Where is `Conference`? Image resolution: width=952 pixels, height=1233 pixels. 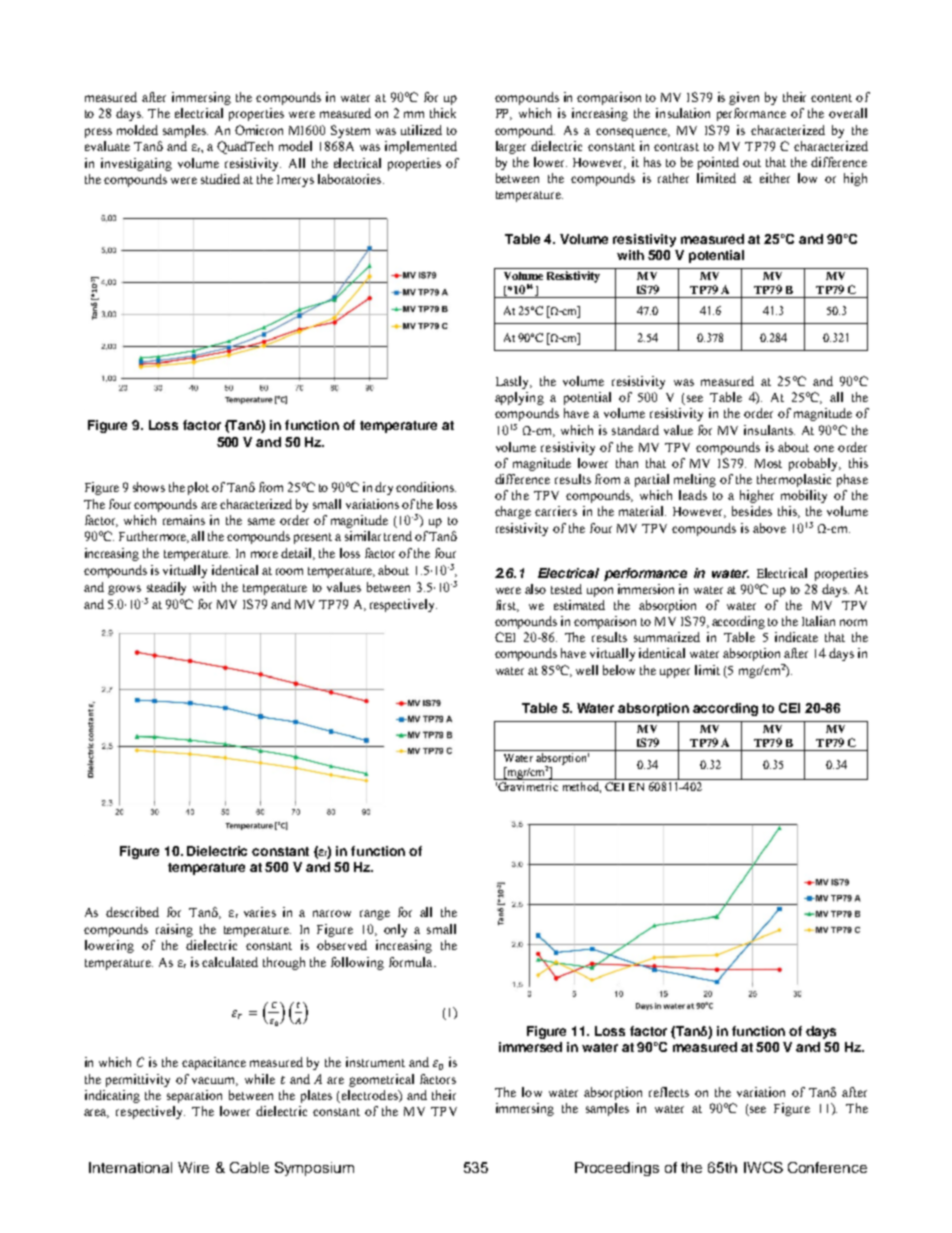 Conference is located at coordinates (827, 1167).
